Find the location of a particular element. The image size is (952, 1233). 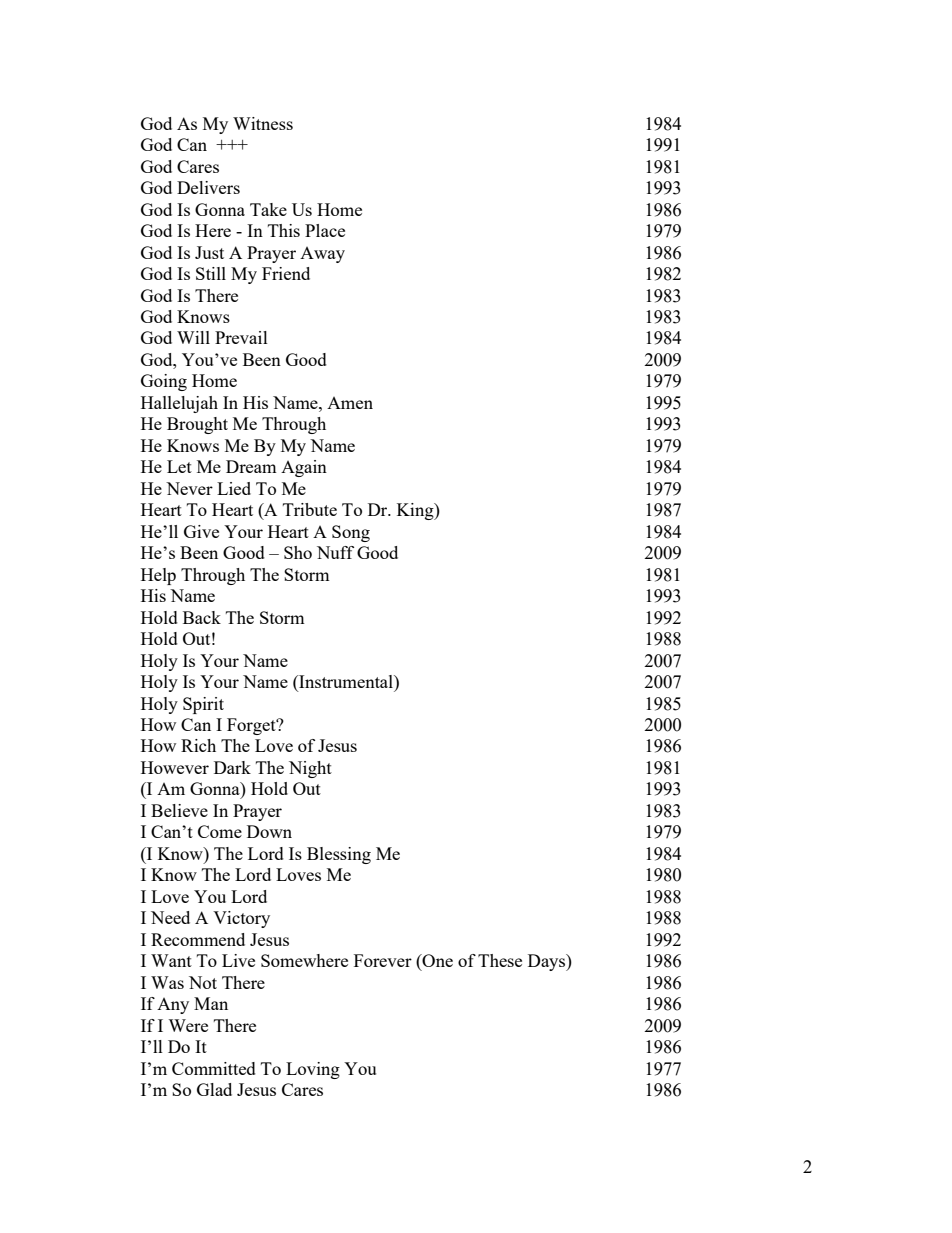

One is located at coordinates (437, 960).
